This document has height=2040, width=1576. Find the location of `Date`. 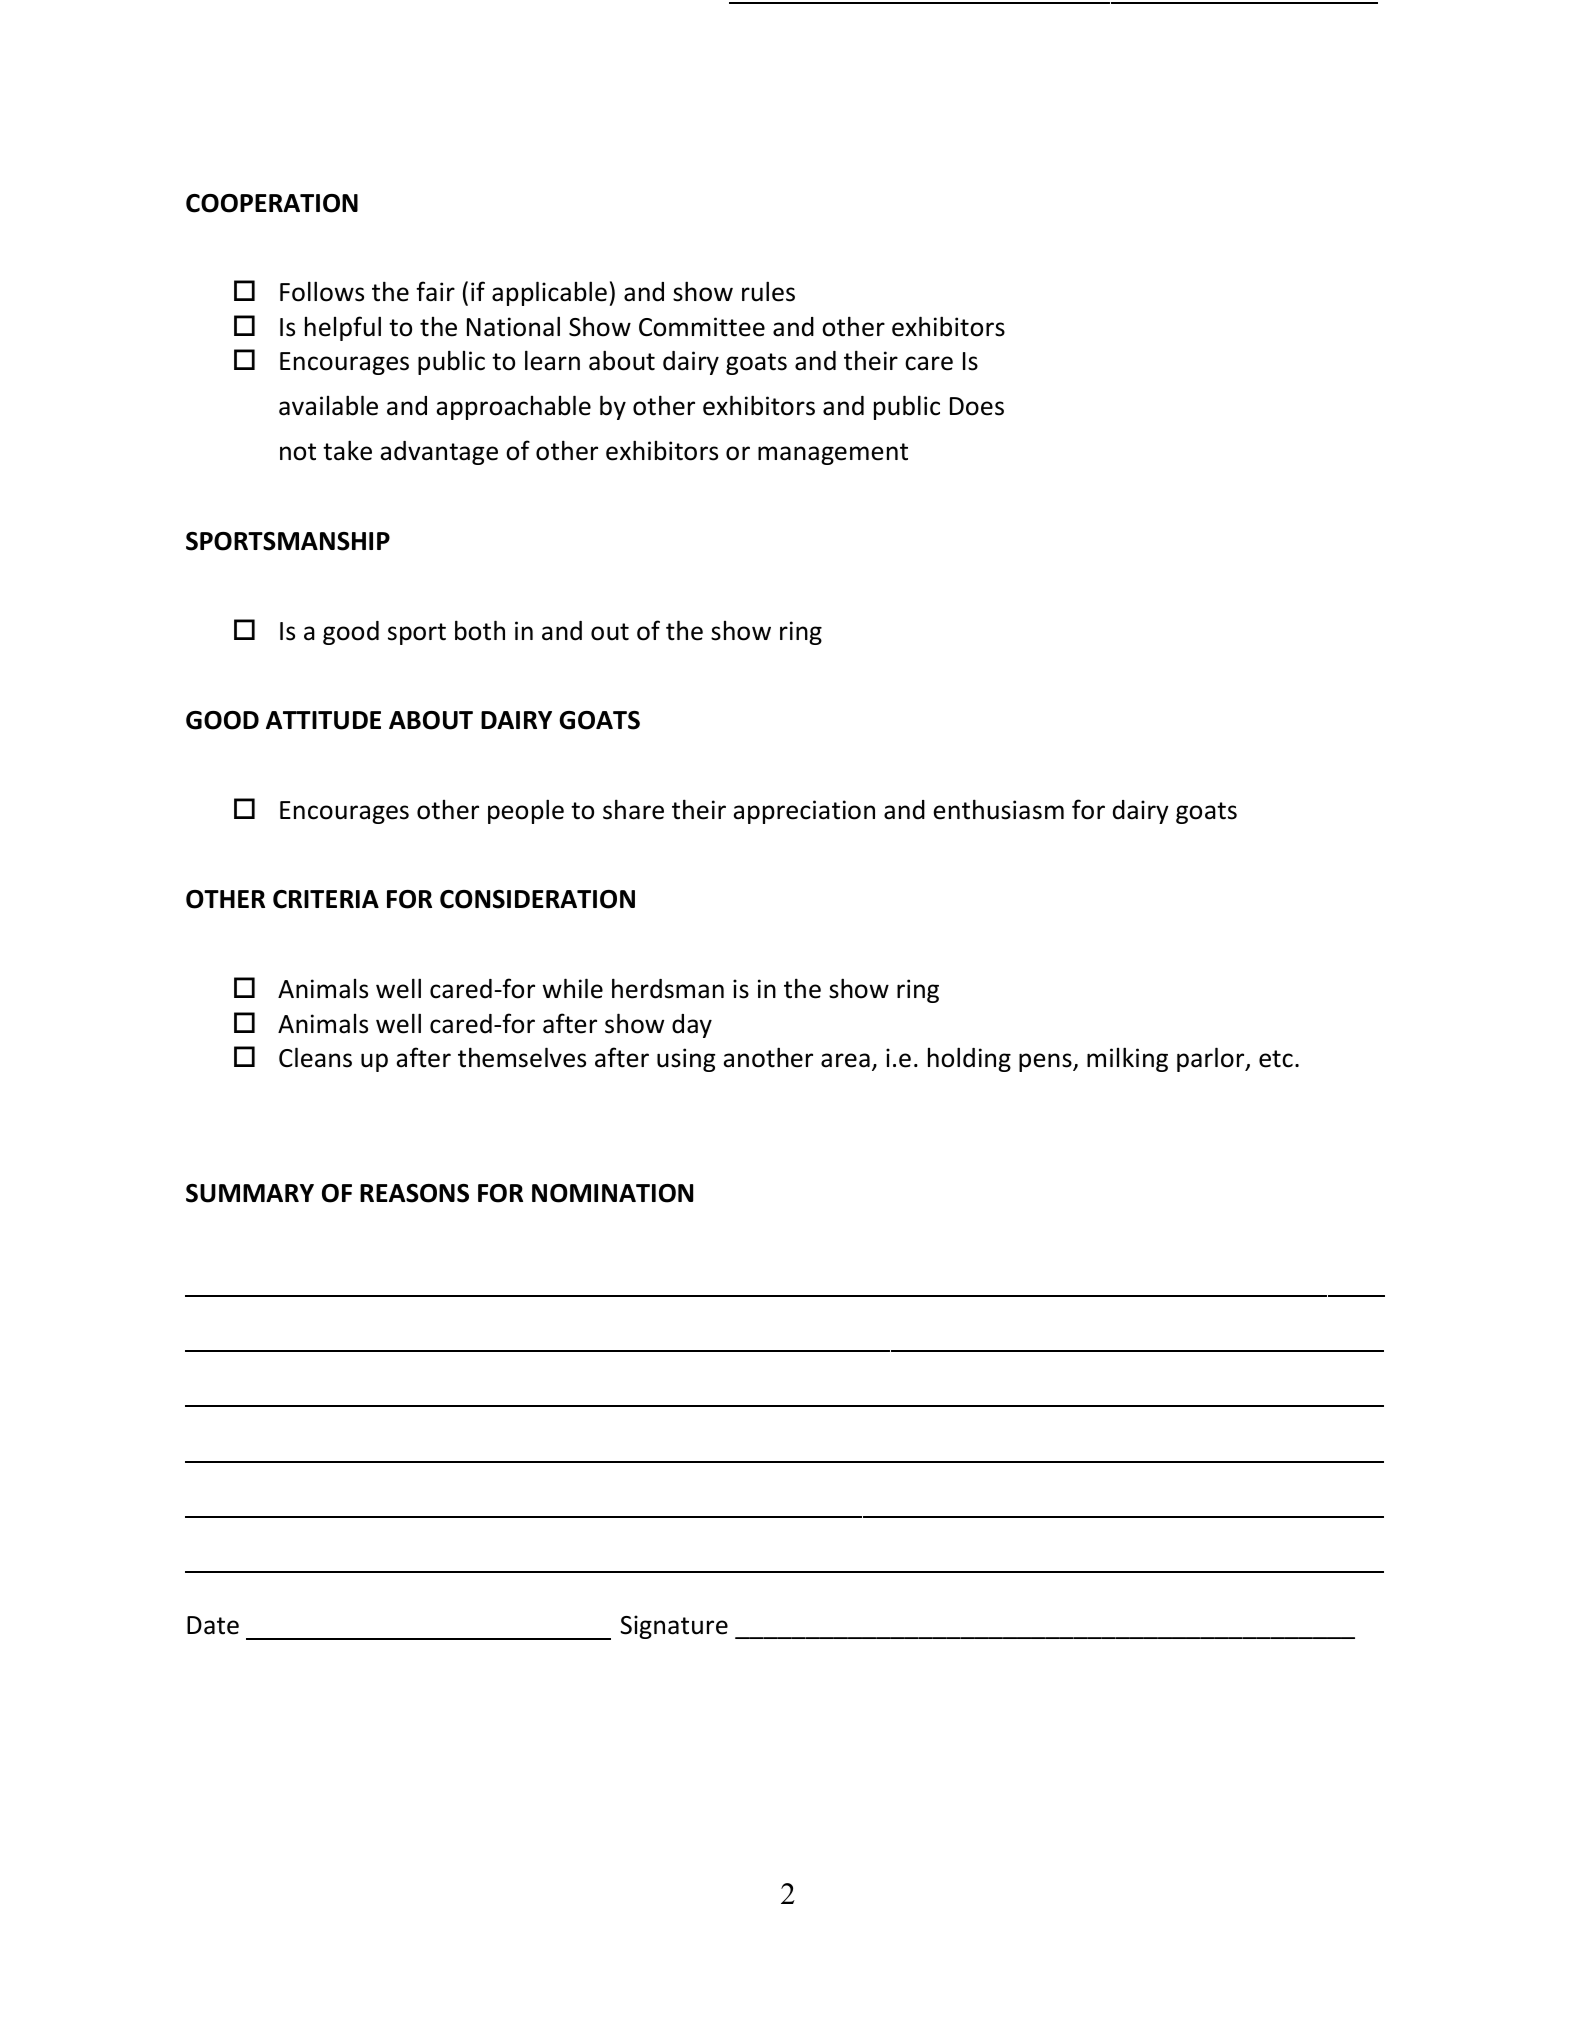

Date is located at coordinates (213, 1625).
